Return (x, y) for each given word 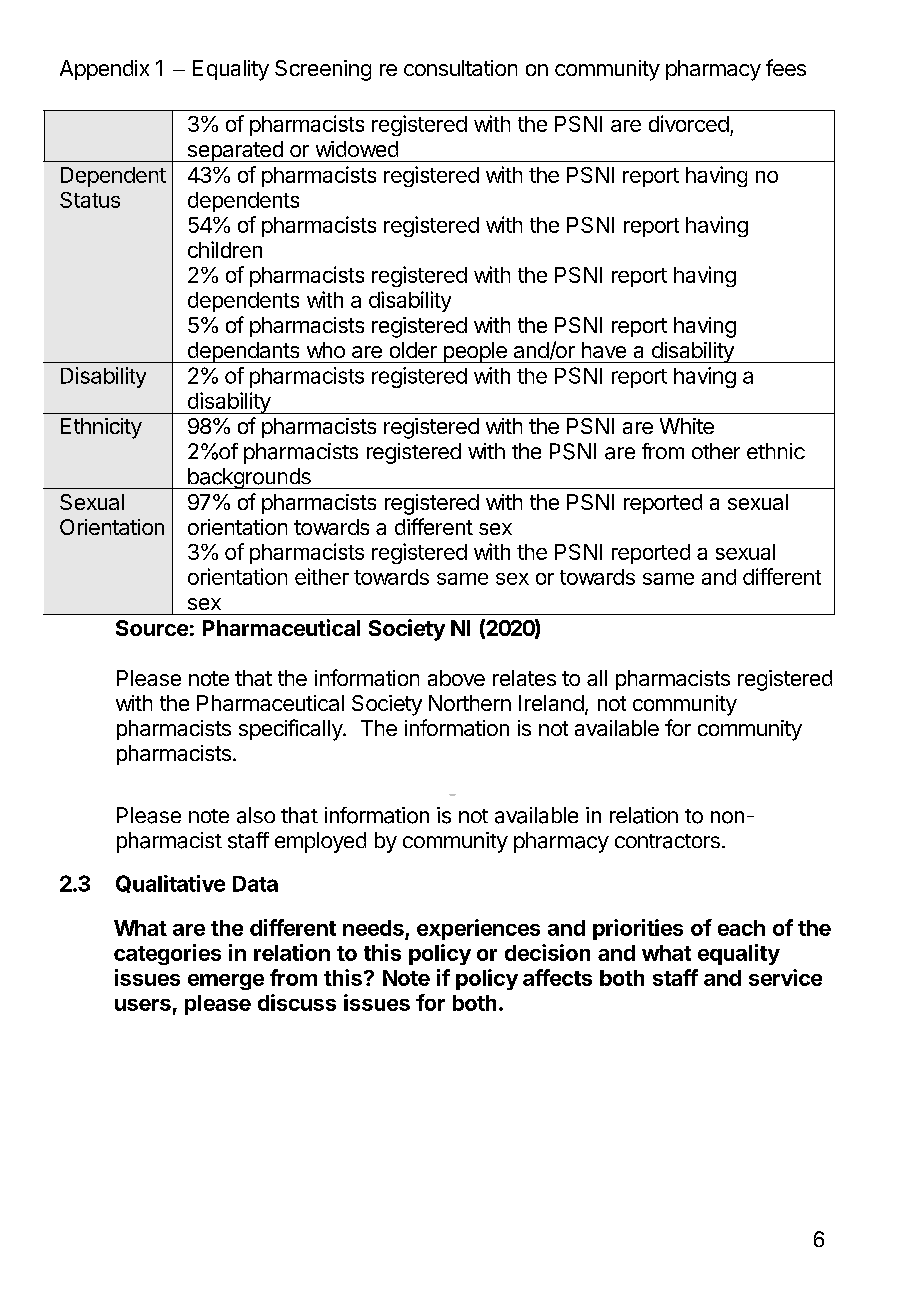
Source (152, 628)
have (604, 350)
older (413, 350)
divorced (689, 123)
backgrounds (249, 478)
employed (320, 842)
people (475, 352)
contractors (667, 841)
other (716, 451)
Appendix (104, 70)
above (456, 678)
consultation (460, 68)
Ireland (551, 703)
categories (167, 954)
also (256, 815)
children (225, 249)
